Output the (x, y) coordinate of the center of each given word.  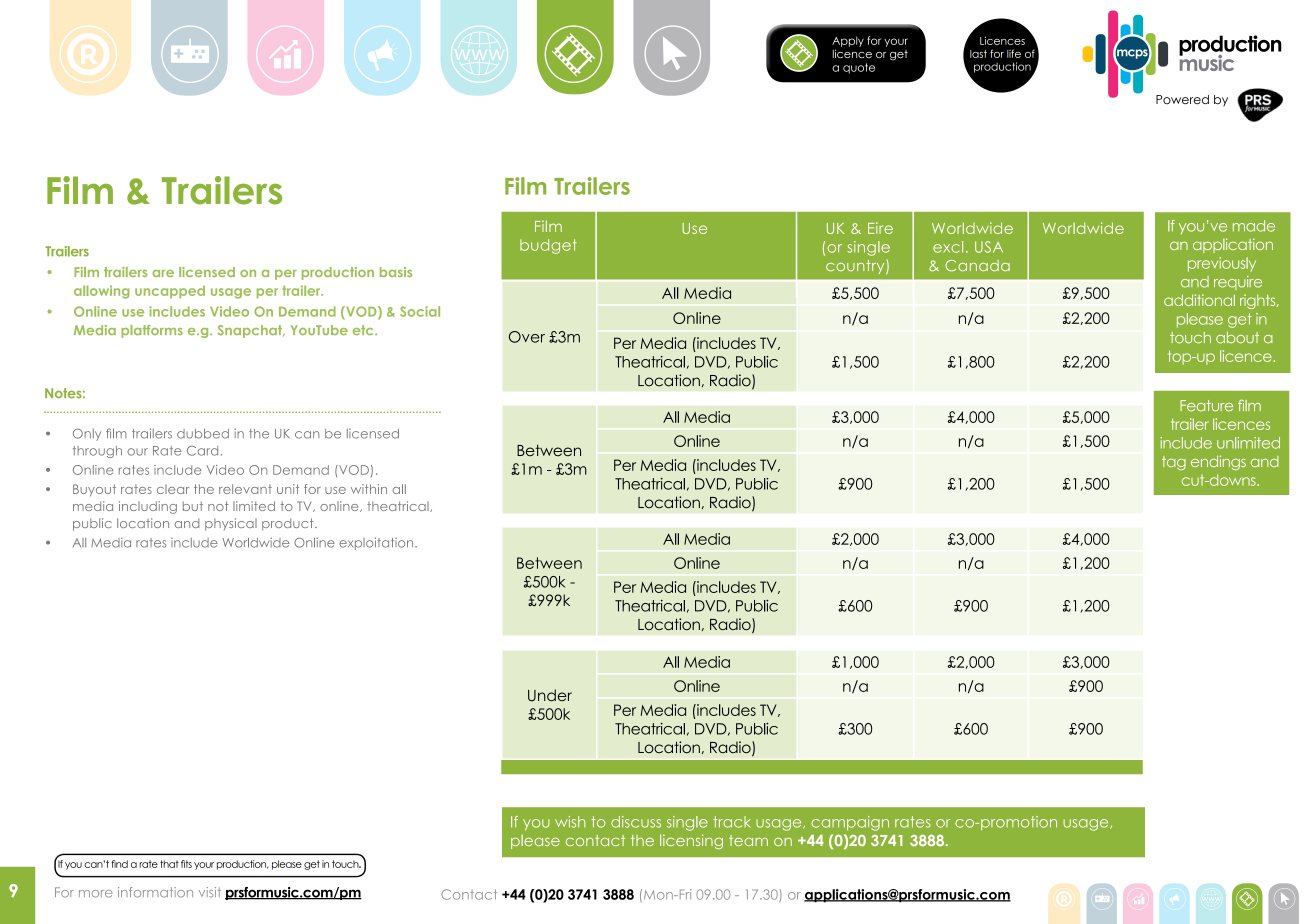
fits (186, 864)
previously (1222, 264)
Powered (1182, 99)
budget (548, 246)
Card (202, 451)
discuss (636, 822)
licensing (691, 841)
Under (550, 695)
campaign (850, 823)
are (163, 273)
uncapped (170, 292)
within (369, 489)
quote (859, 68)
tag (1174, 463)
